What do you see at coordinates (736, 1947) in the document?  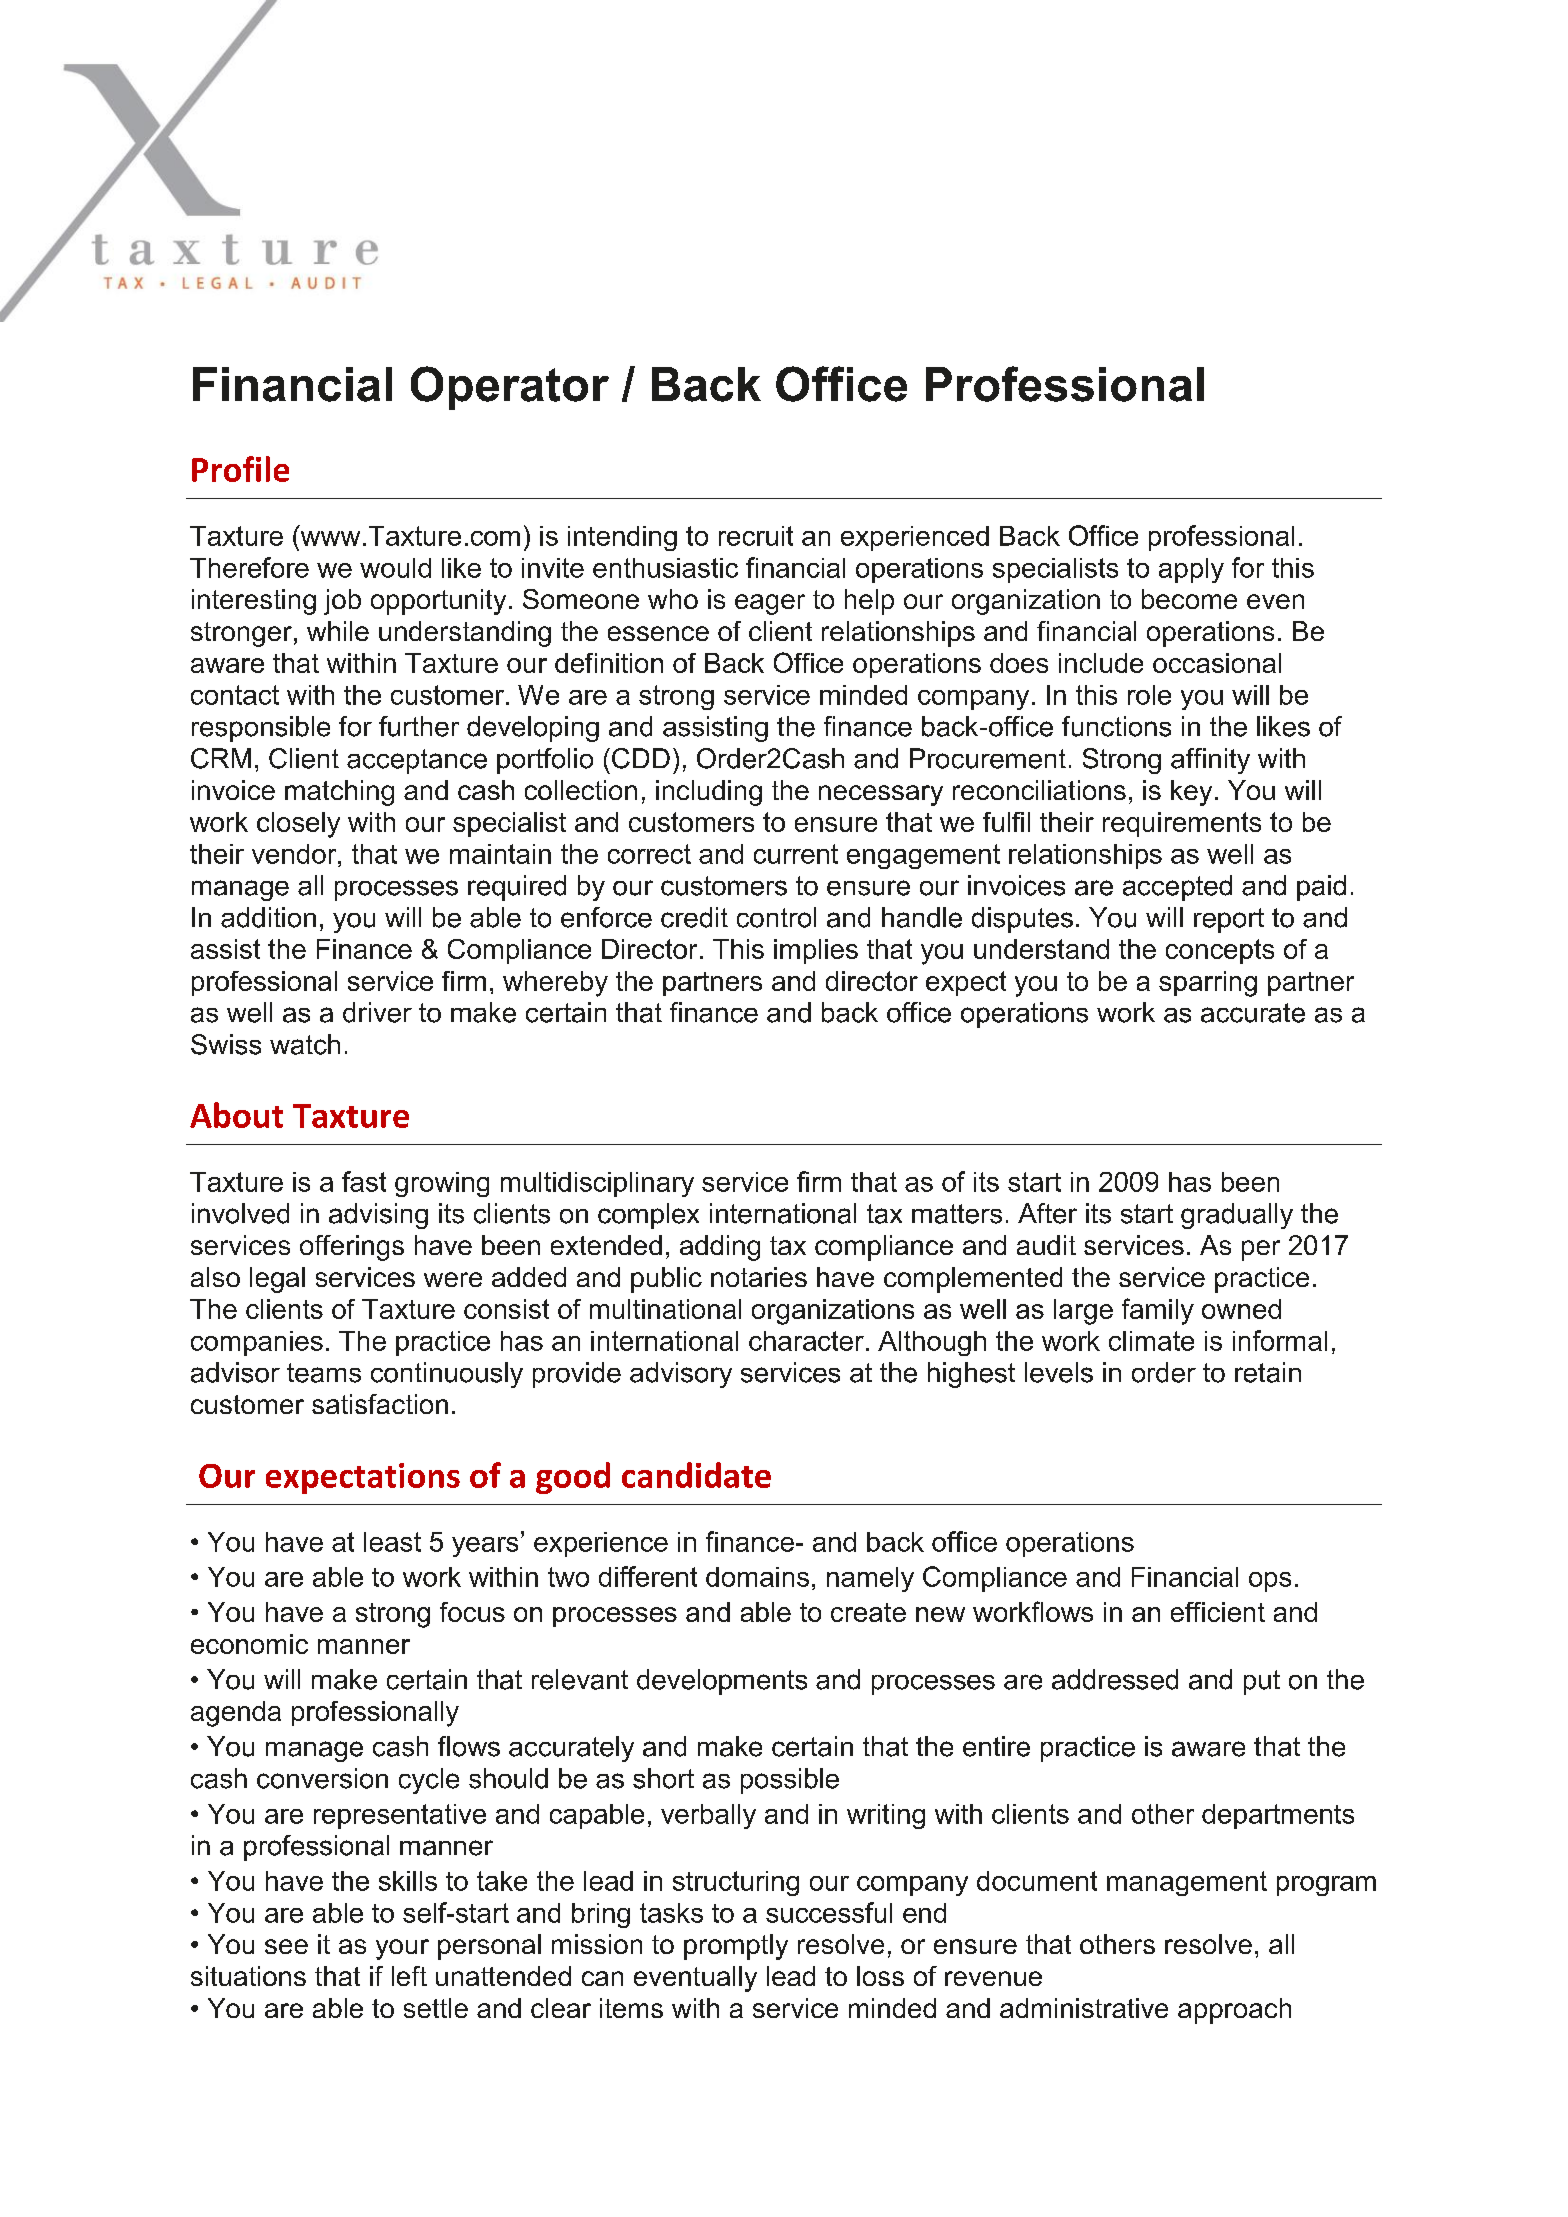 I see `promptly` at bounding box center [736, 1947].
